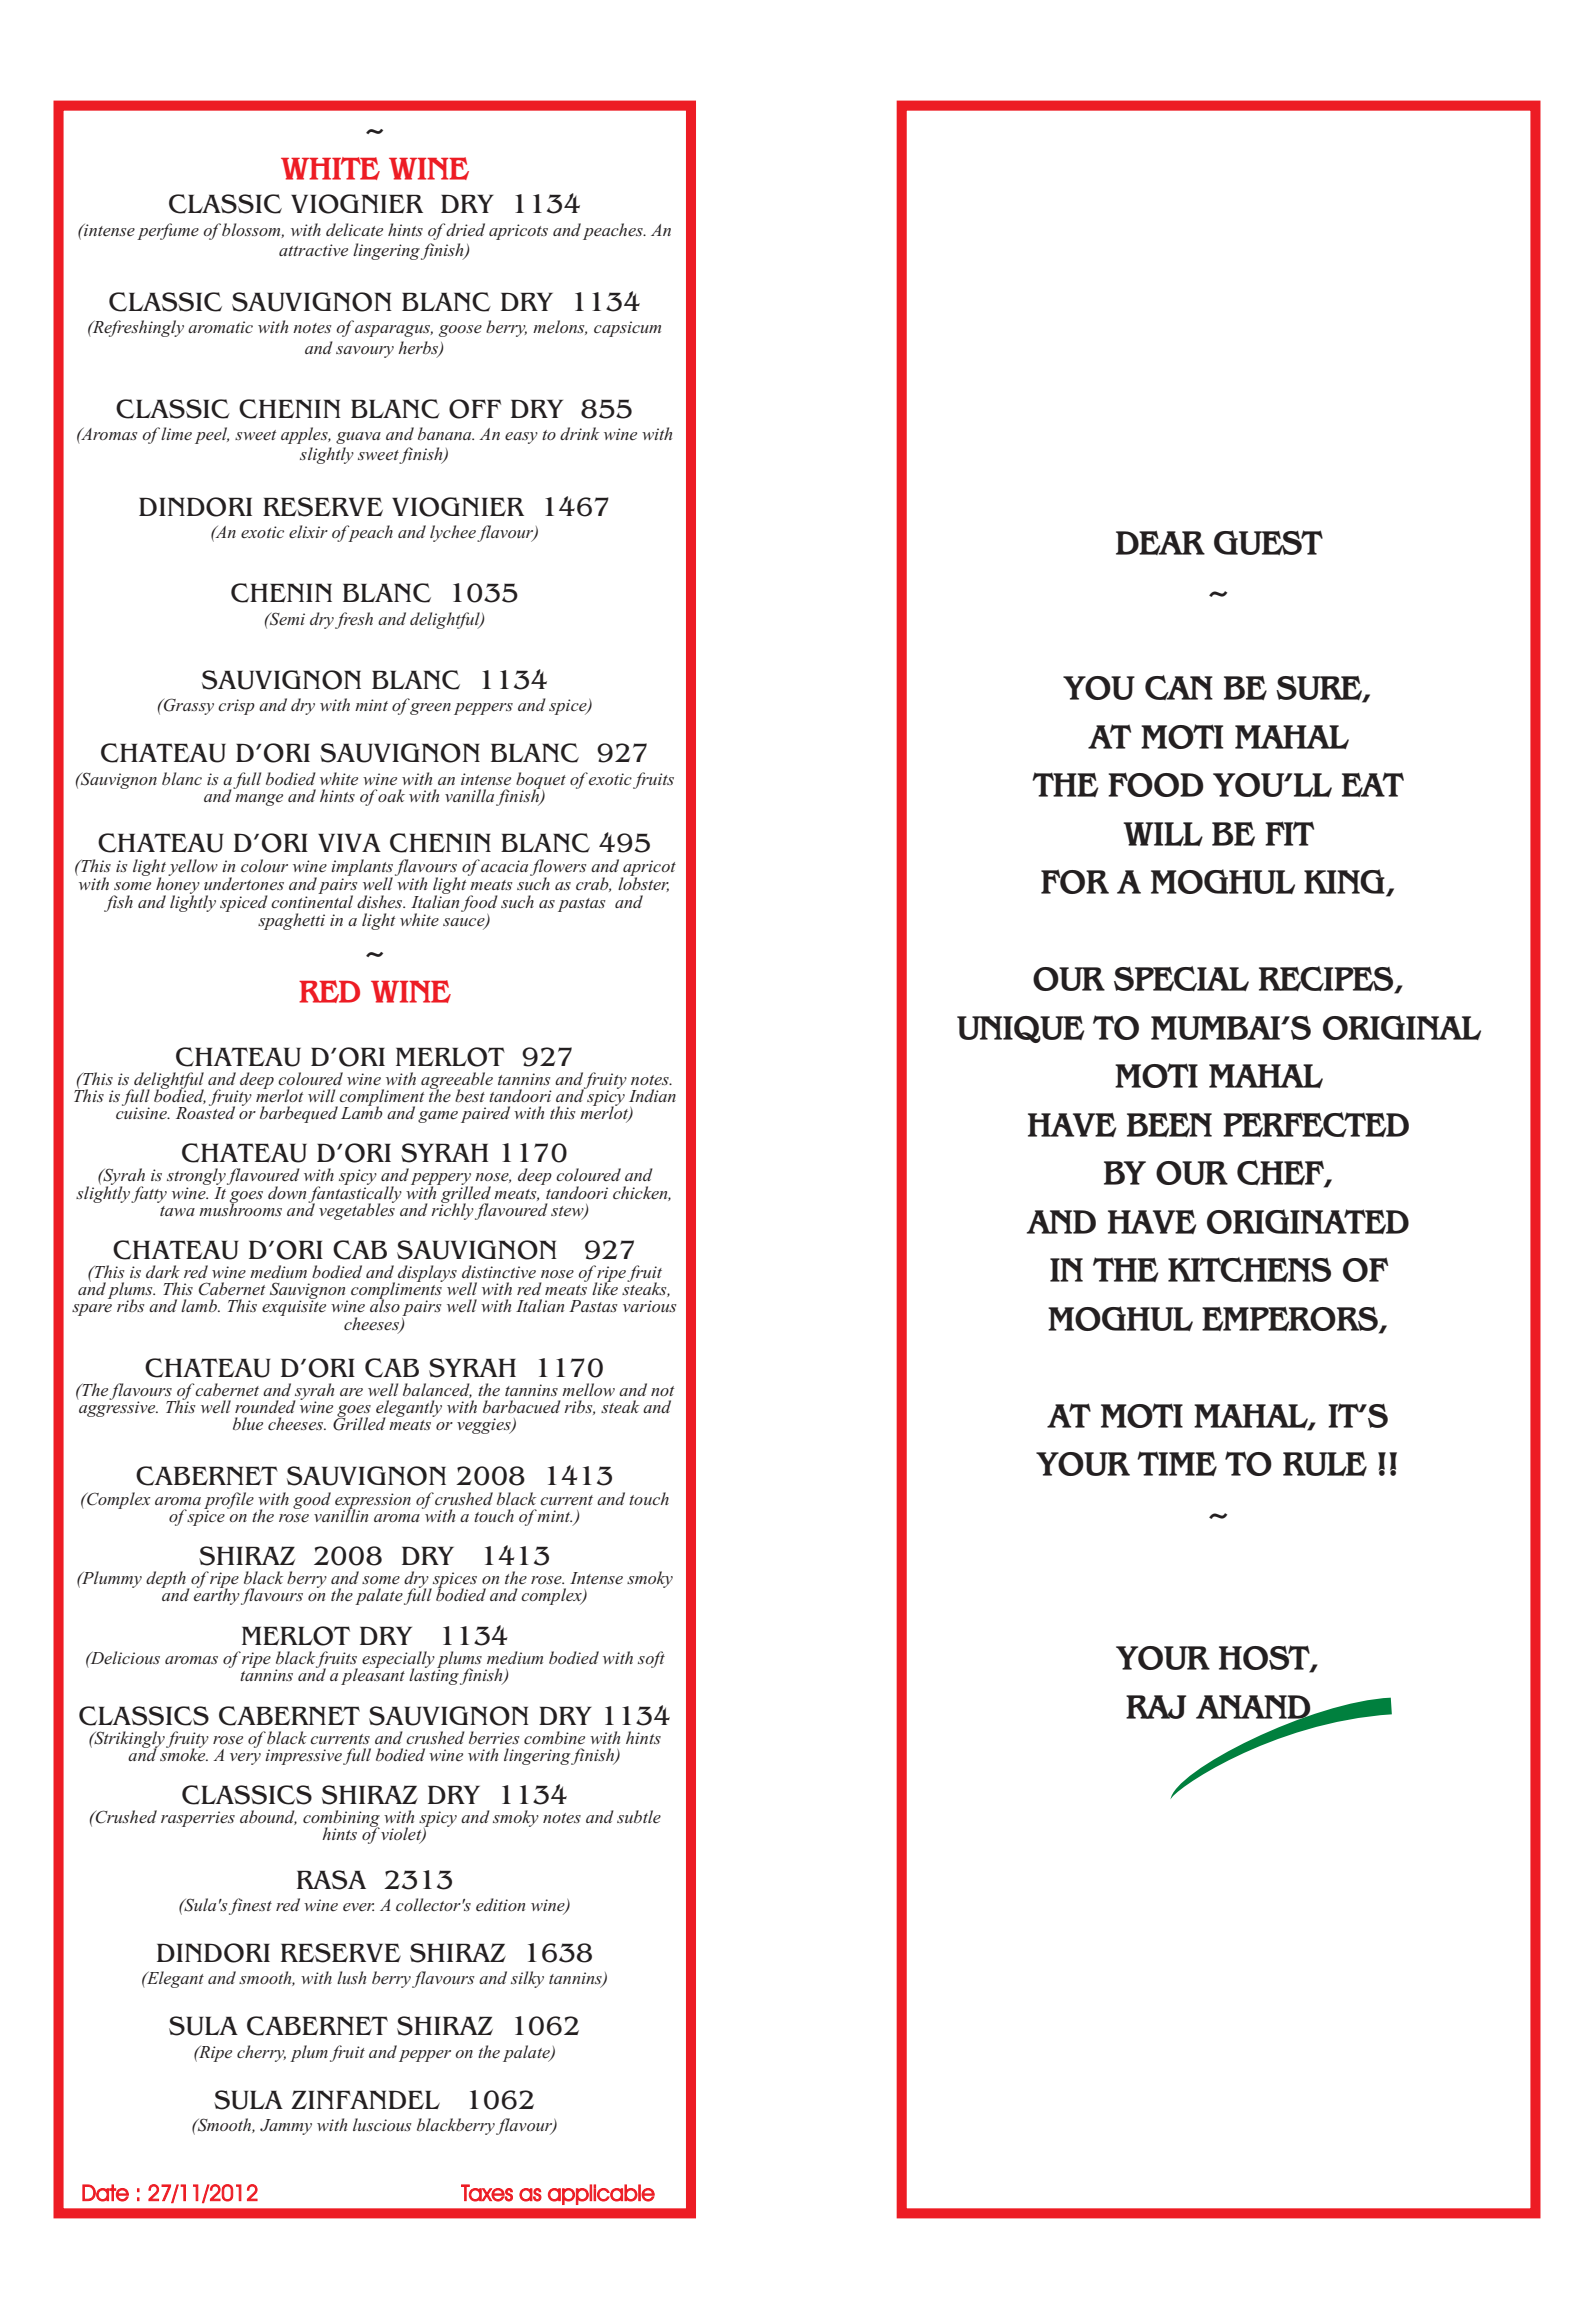 The width and height of the document is (1594, 2319). What do you see at coordinates (601, 2194) in the document?
I see `applicable` at bounding box center [601, 2194].
